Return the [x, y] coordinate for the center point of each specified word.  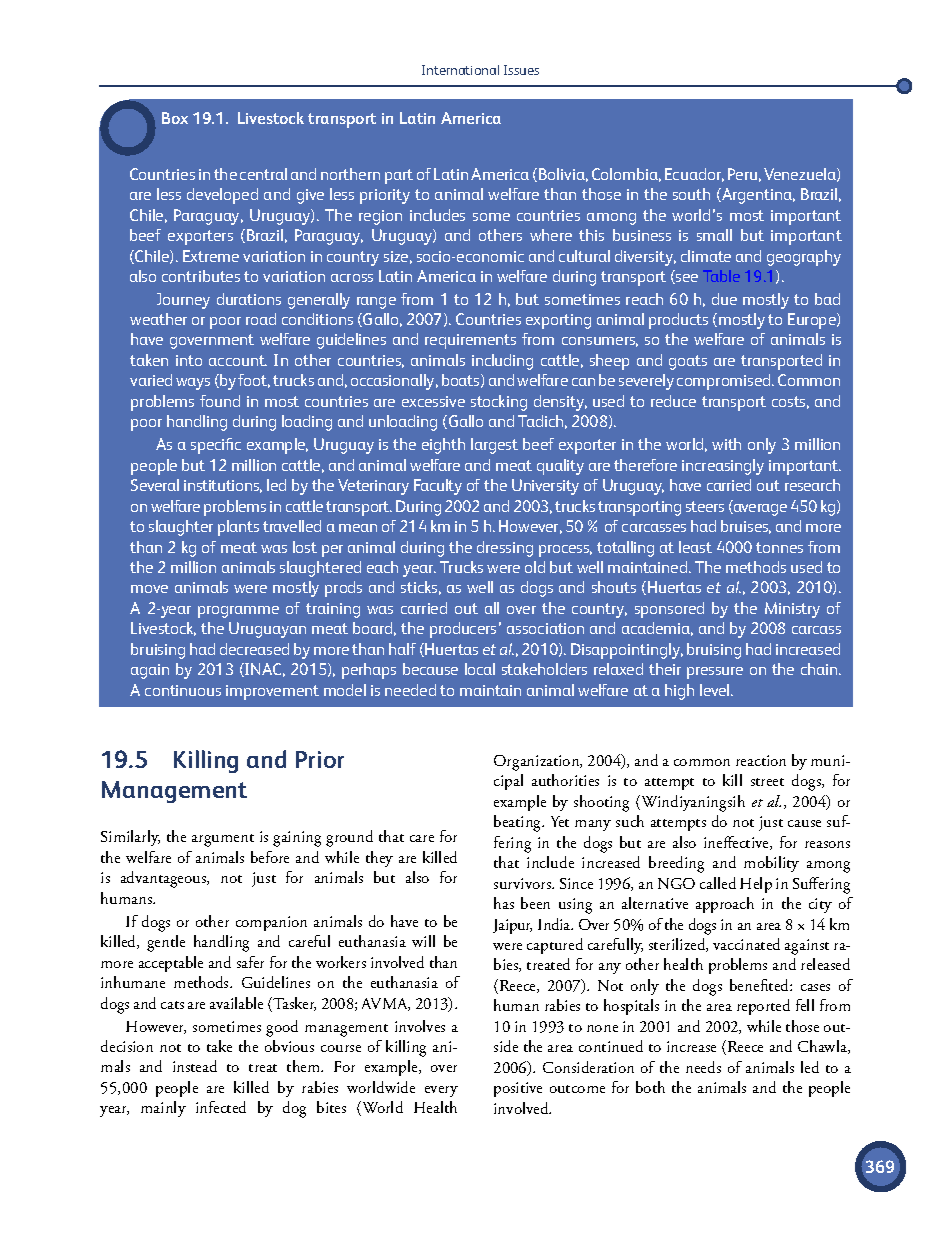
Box [175, 118]
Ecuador [694, 175]
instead [195, 1066]
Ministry [792, 610]
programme [238, 612]
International [460, 70]
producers [463, 630]
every [441, 1091]
